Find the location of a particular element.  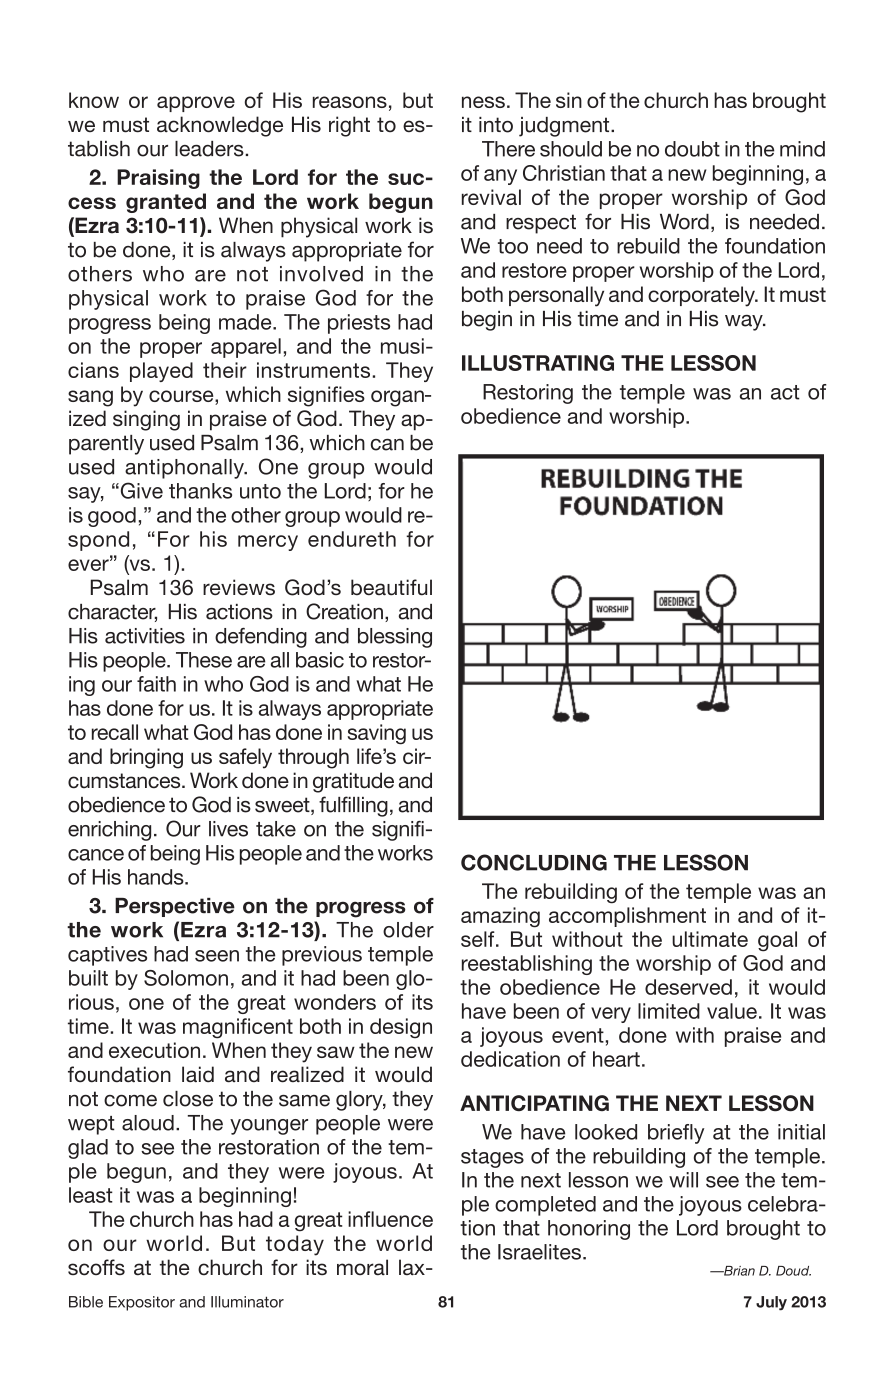

influence is located at coordinates (390, 1219).
